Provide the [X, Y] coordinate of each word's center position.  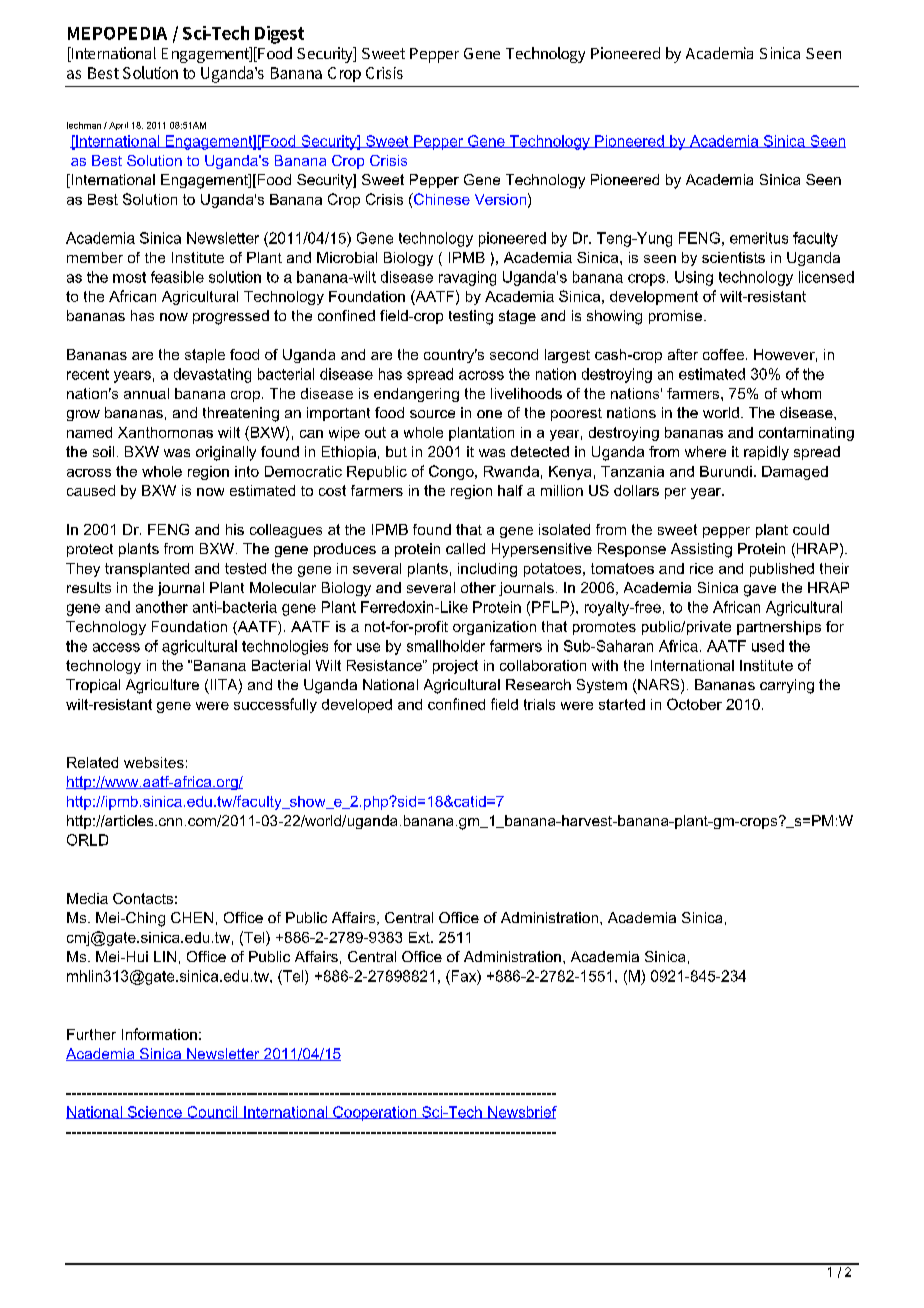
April [118, 126]
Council [212, 1112]
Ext [420, 937]
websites [154, 762]
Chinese [441, 199]
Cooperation [375, 1113]
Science [154, 1112]
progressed [231, 317]
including [487, 570]
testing [471, 317]
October [694, 704]
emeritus [759, 238]
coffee [723, 354]
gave [760, 591]
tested [245, 568]
